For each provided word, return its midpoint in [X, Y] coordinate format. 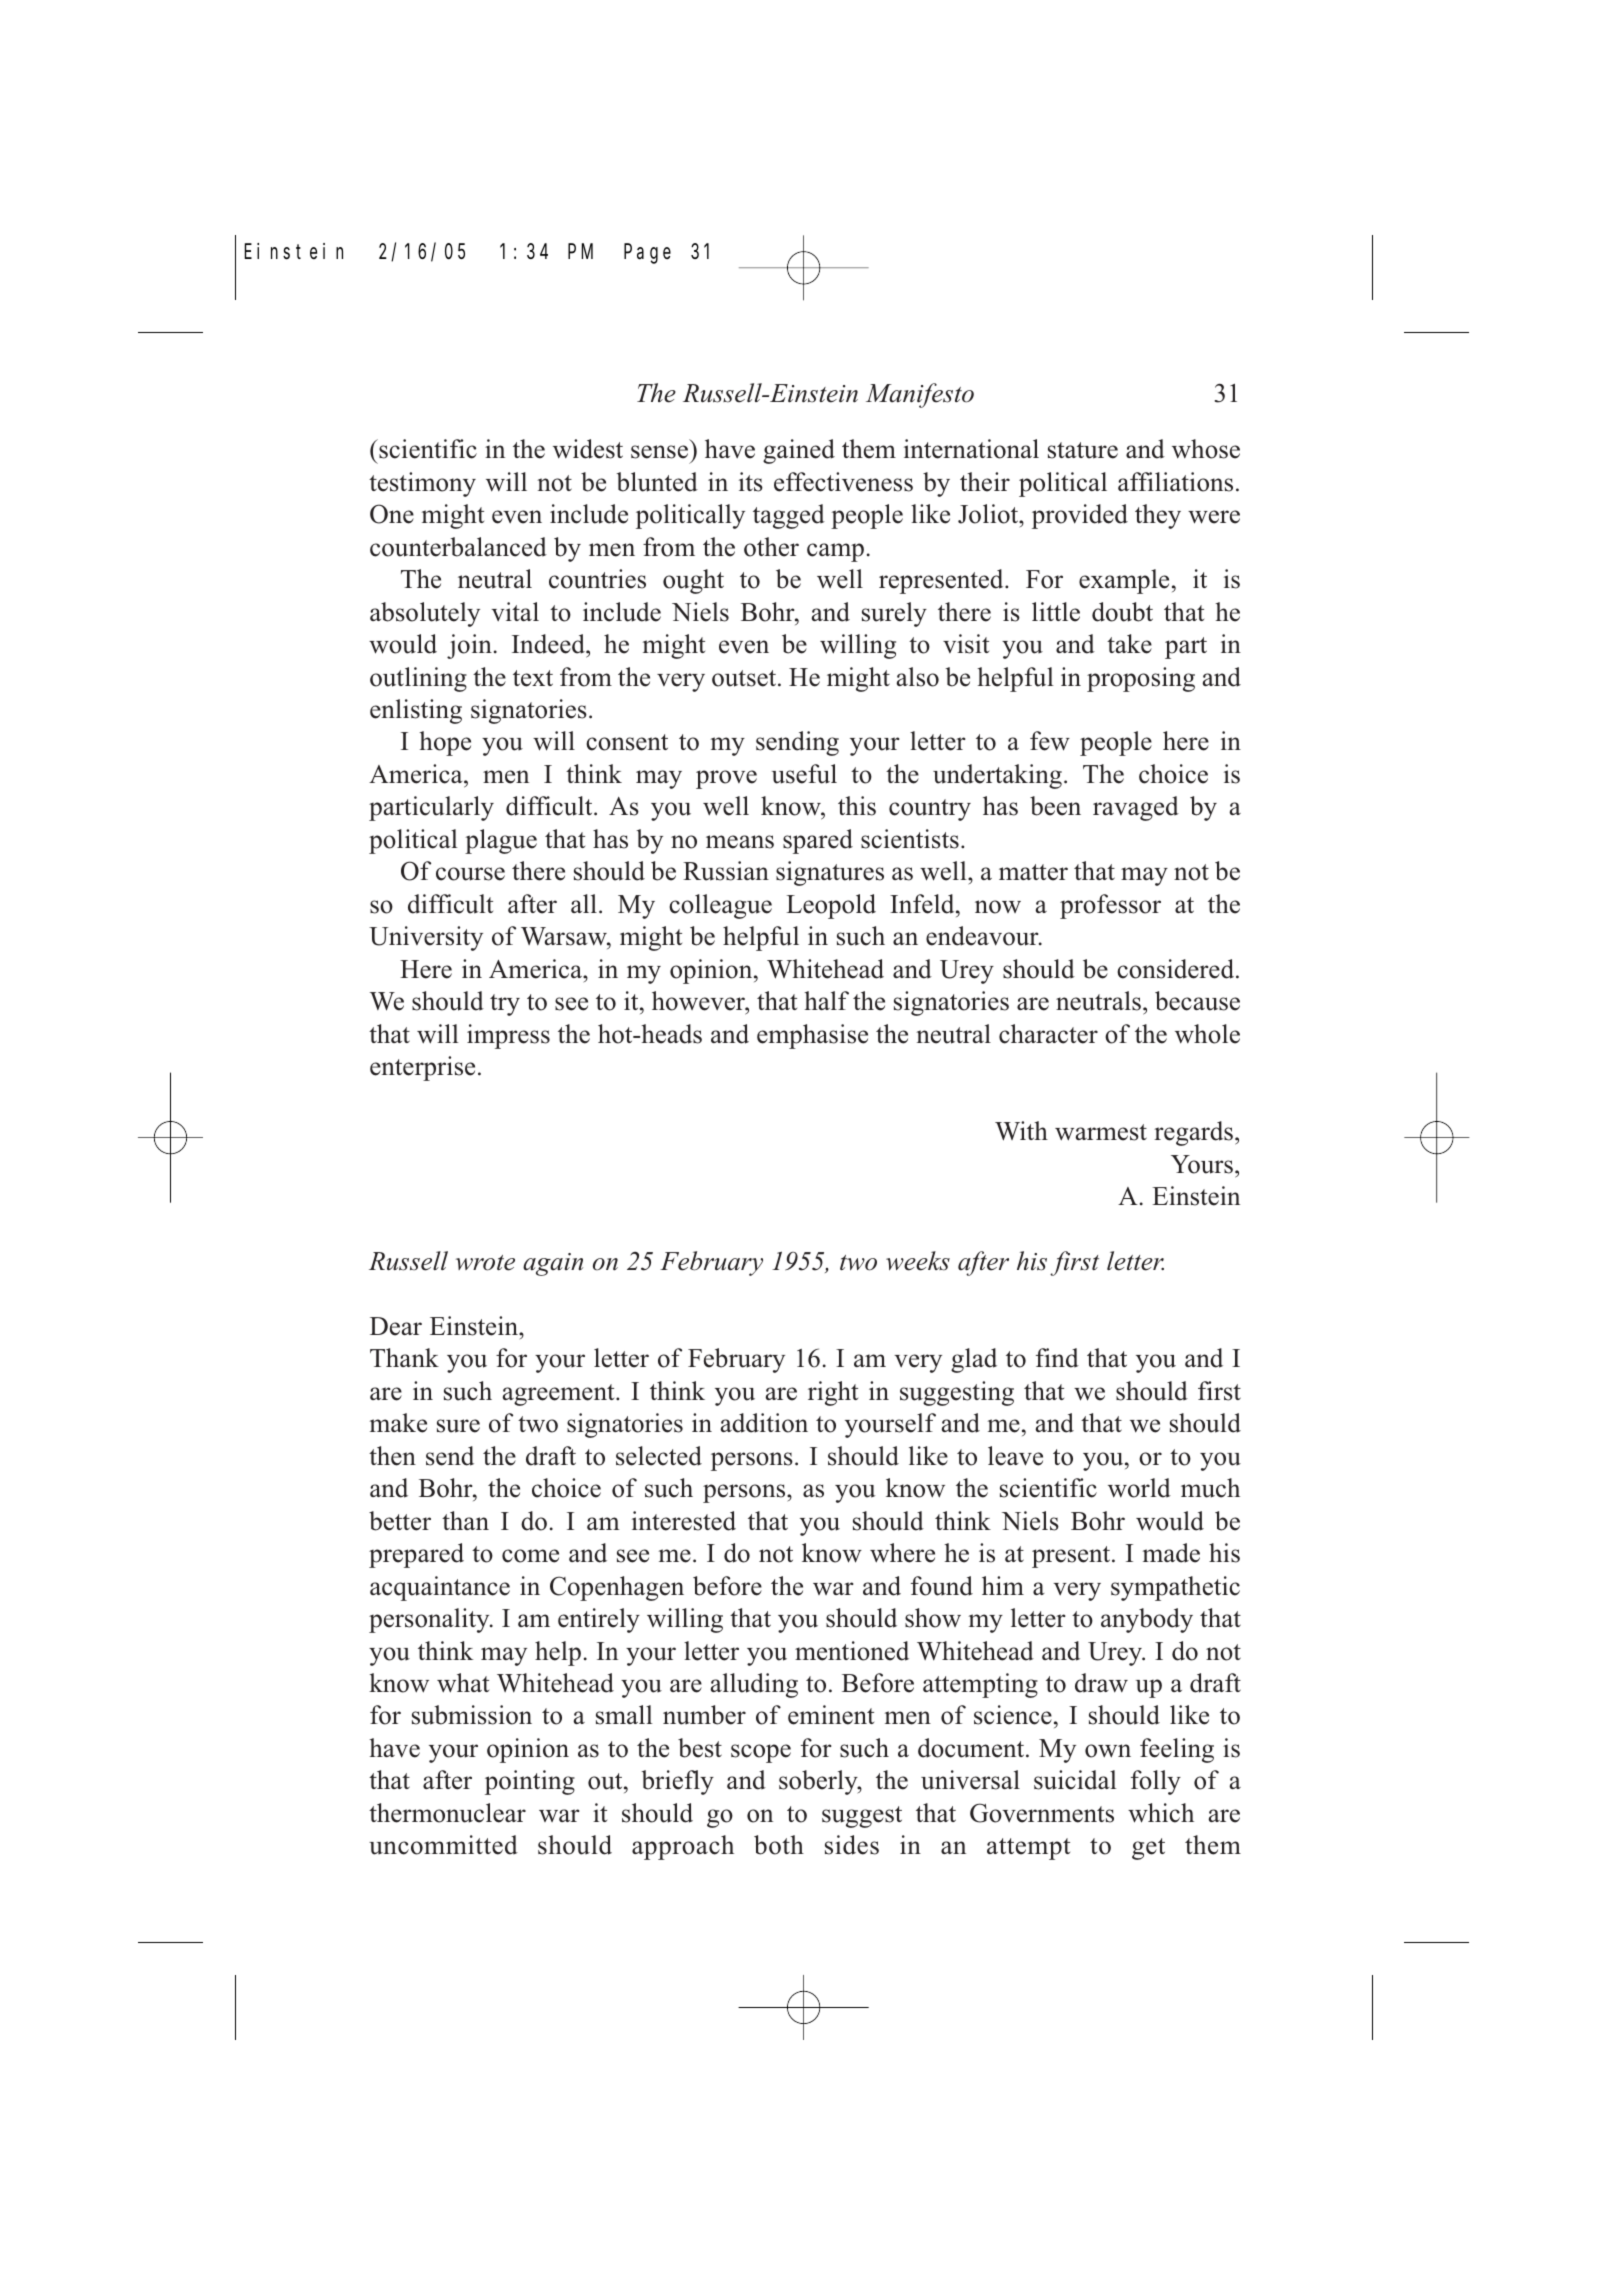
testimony [422, 484]
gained [799, 451]
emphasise [812, 1036]
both [779, 1845]
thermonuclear [447, 1813]
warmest [1101, 1132]
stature [1083, 450]
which [1161, 1813]
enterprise [422, 1068]
